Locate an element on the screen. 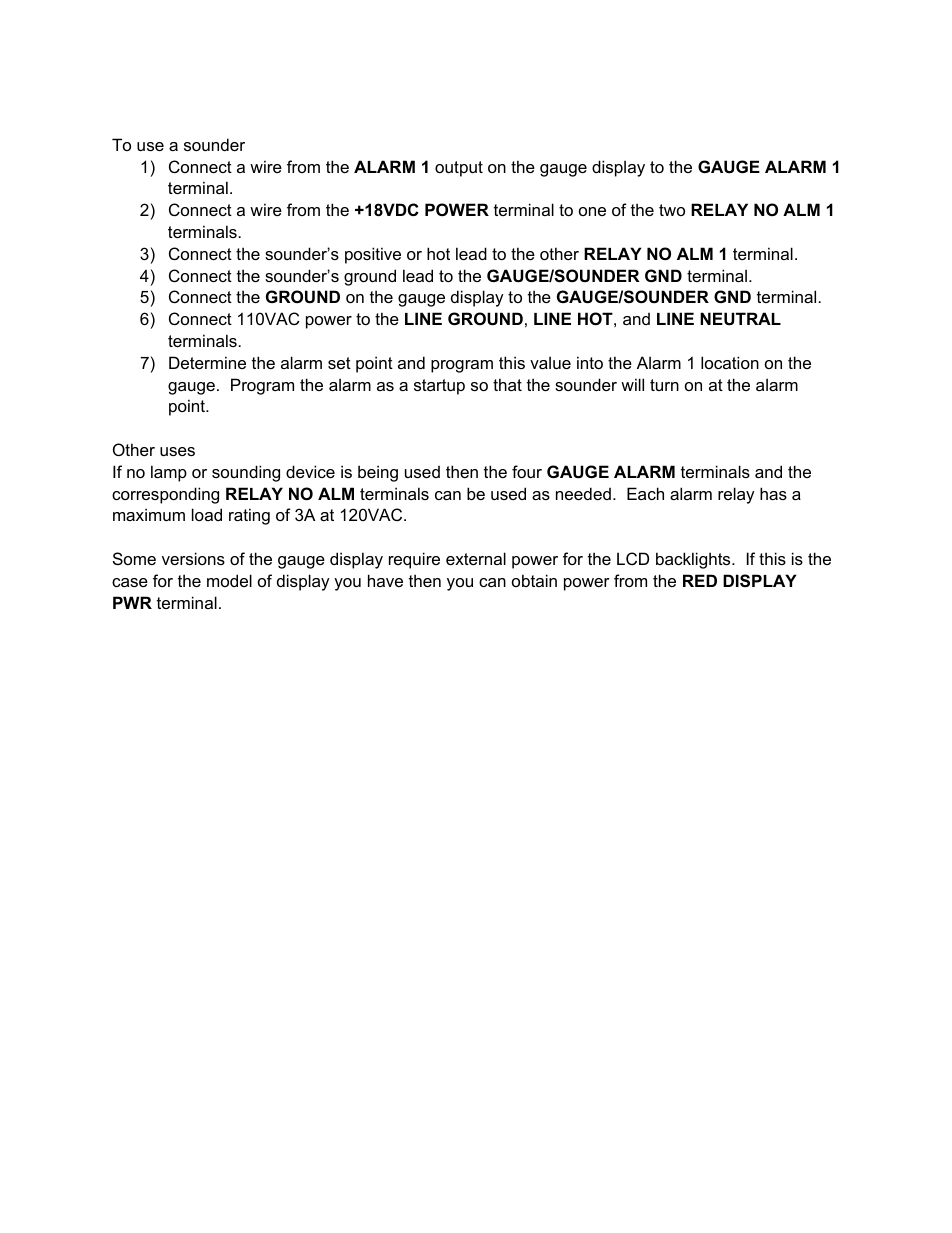 Image resolution: width=952 pixels, height=1233 pixels. model is located at coordinates (229, 580).
